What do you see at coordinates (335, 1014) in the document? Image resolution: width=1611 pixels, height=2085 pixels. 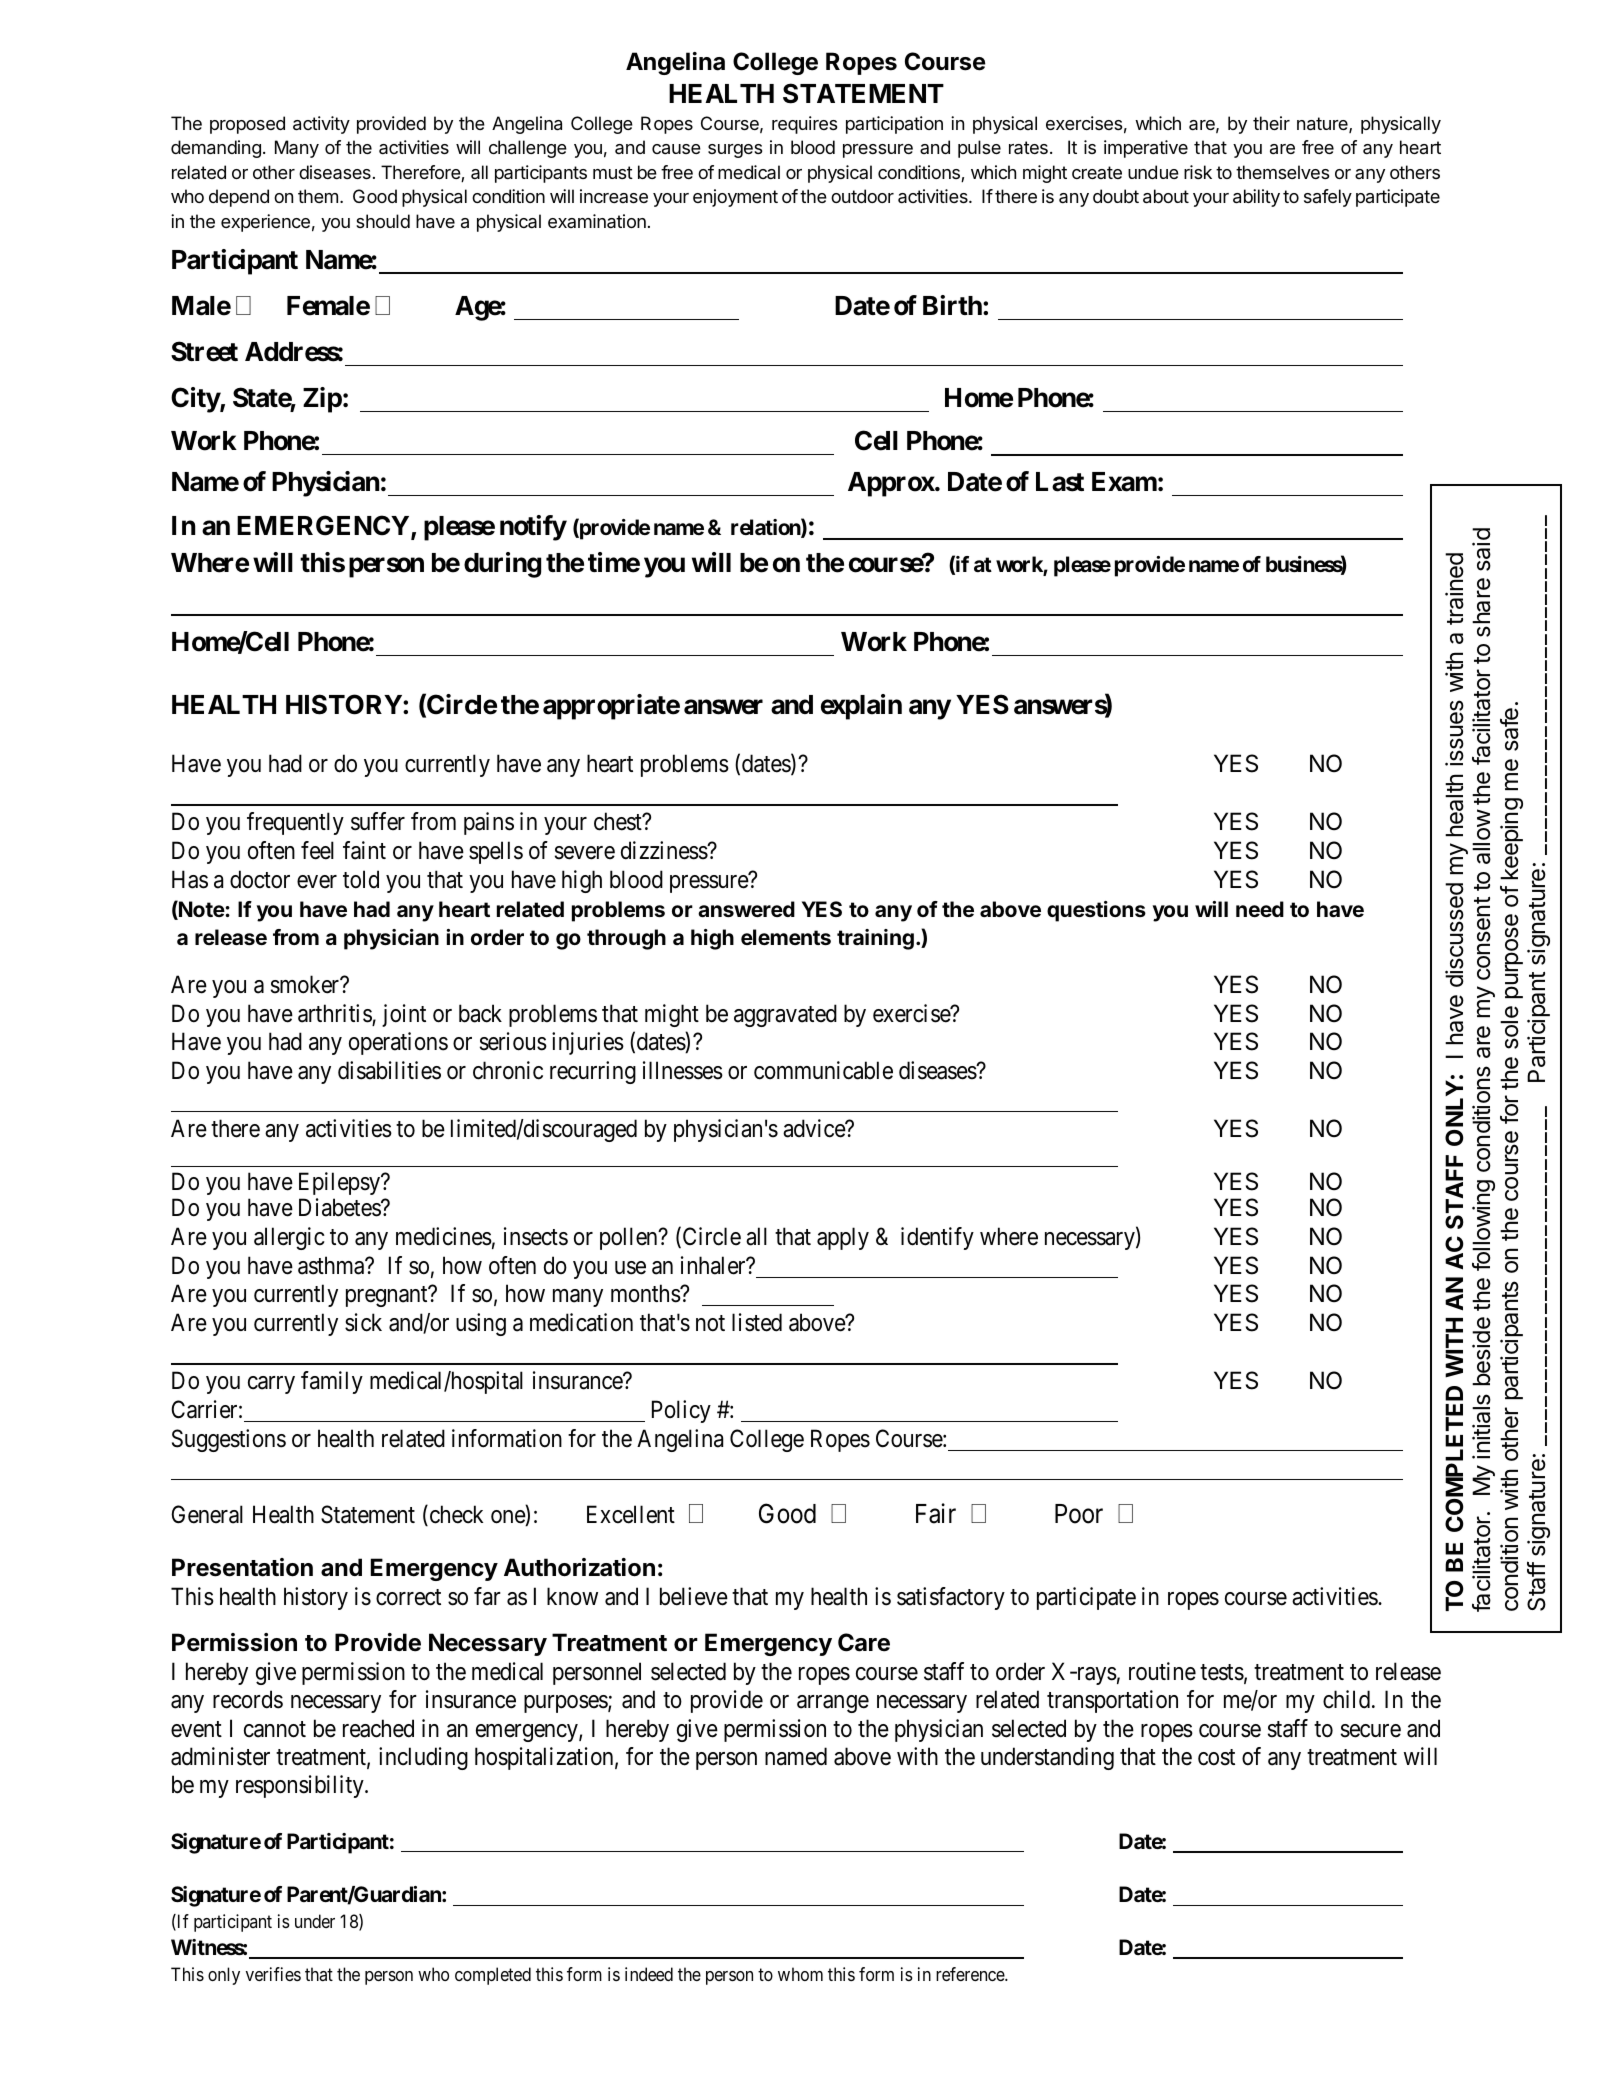 I see `arthritis` at bounding box center [335, 1014].
